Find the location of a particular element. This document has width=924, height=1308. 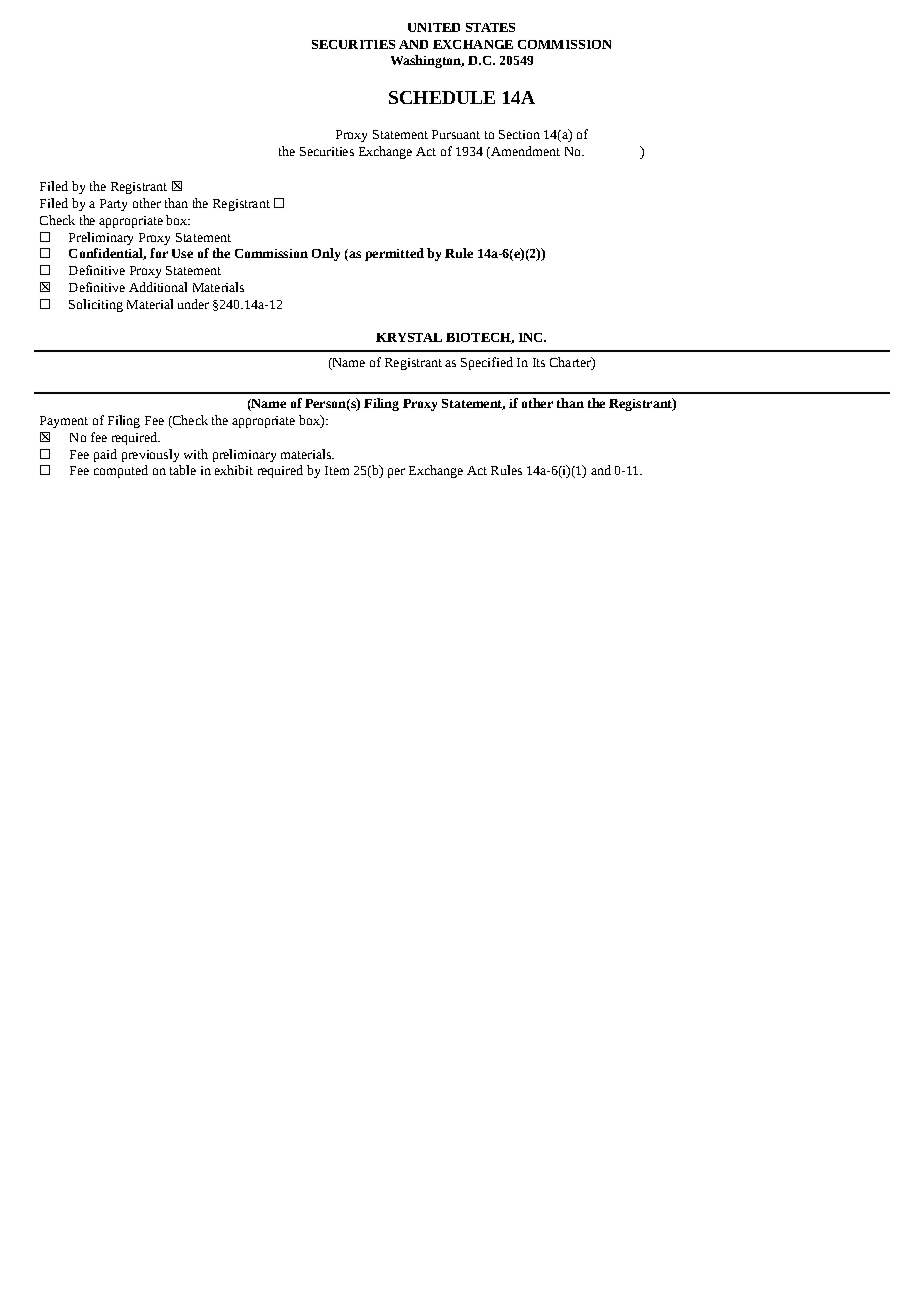

Soliciting is located at coordinates (96, 305).
